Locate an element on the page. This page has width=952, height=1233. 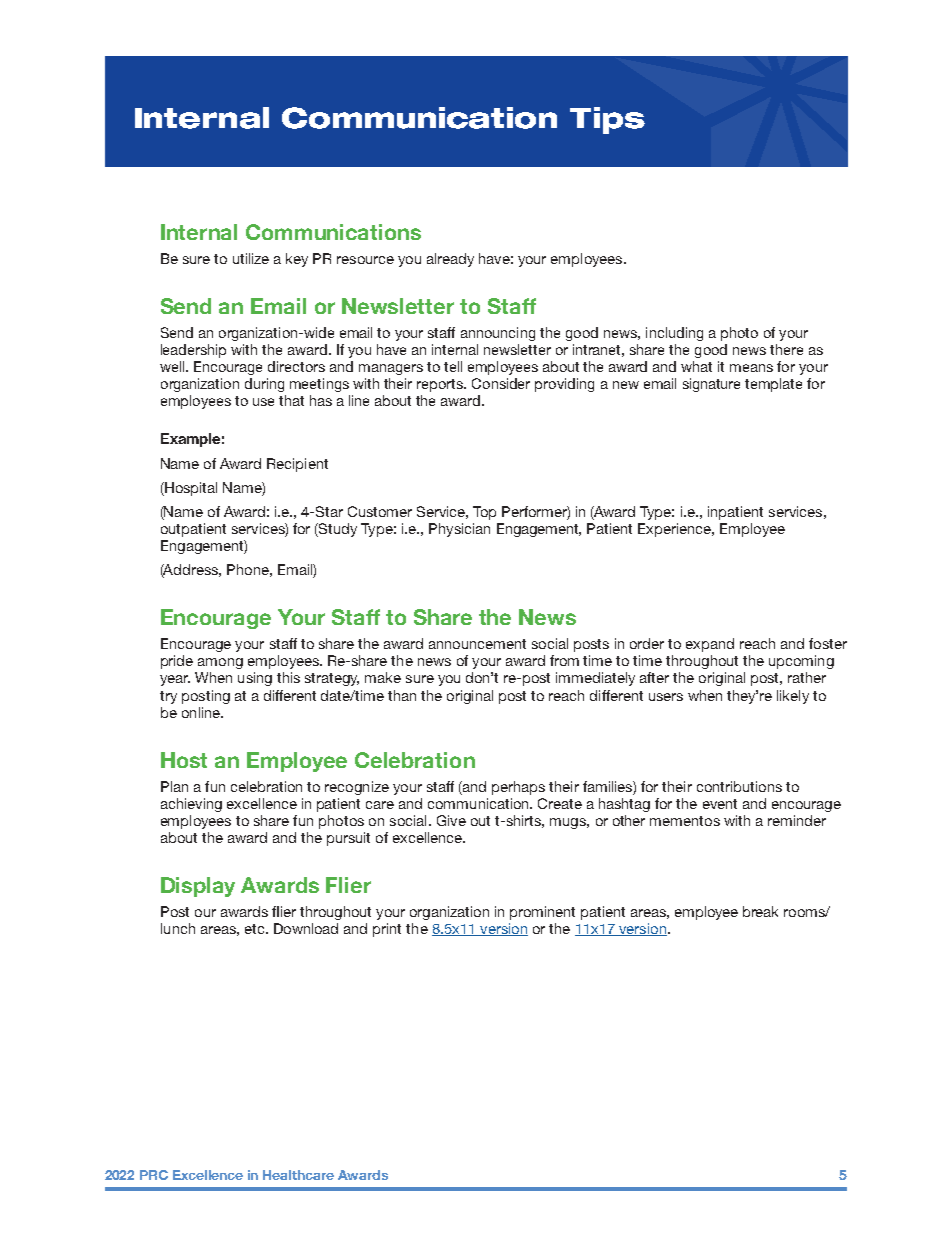
PRC is located at coordinates (154, 1175).
